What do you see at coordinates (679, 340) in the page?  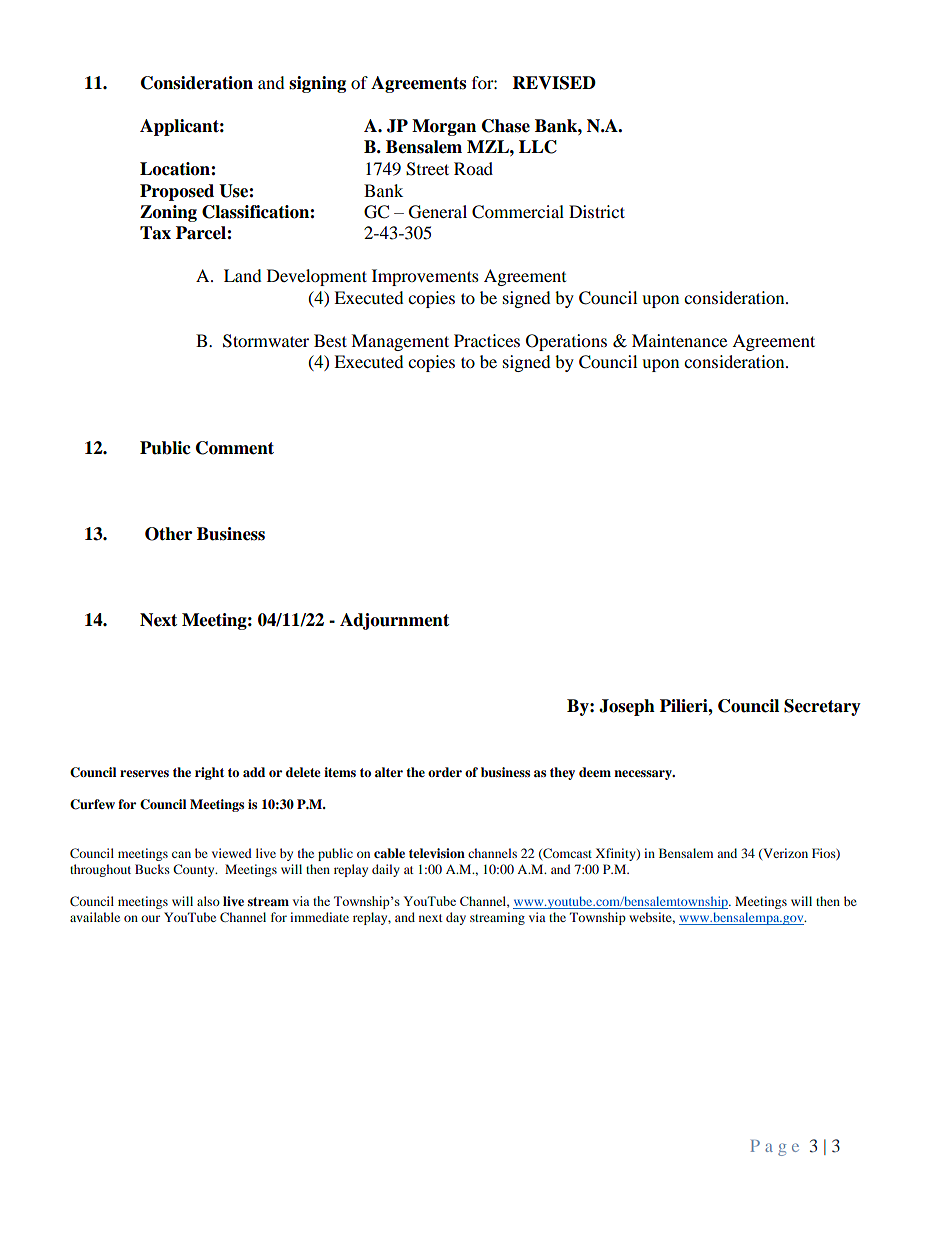 I see `Maintenance` at bounding box center [679, 340].
